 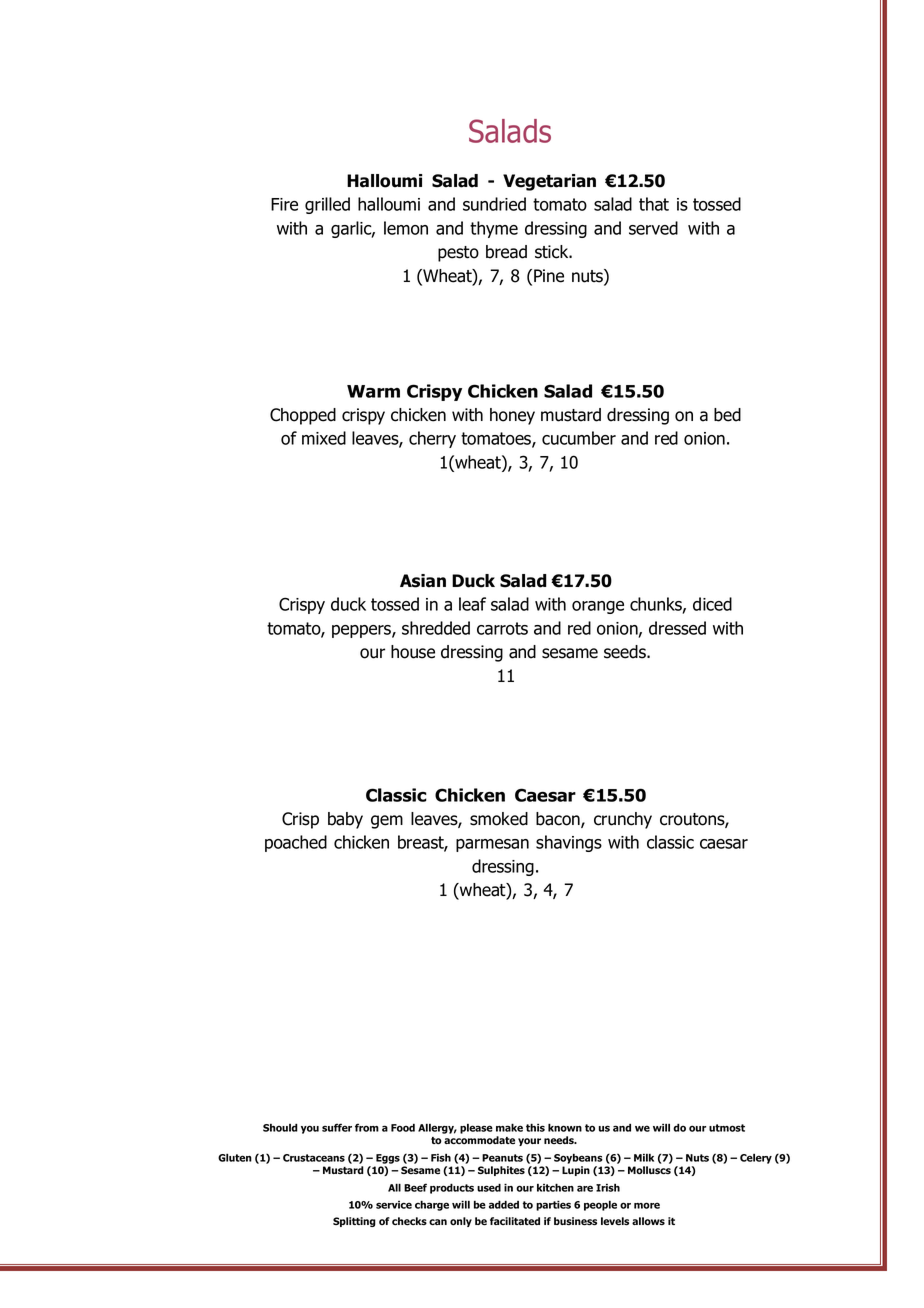 I want to click on poached, so click(x=296, y=843).
